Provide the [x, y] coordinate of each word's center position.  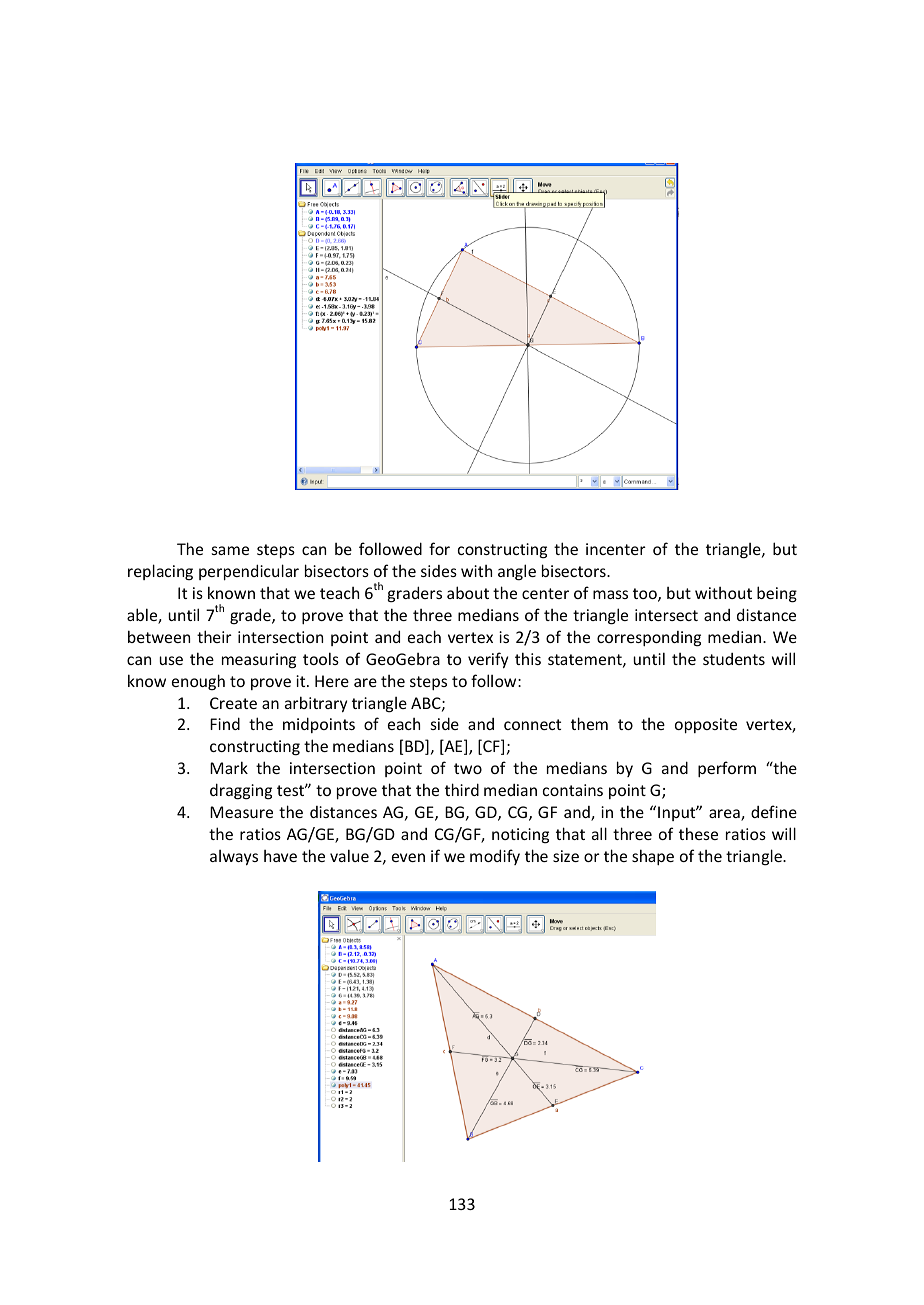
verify [488, 660]
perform [727, 769]
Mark [229, 767]
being [777, 594]
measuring [259, 661]
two [468, 768]
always [234, 858]
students [734, 659]
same [230, 550]
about [468, 592]
